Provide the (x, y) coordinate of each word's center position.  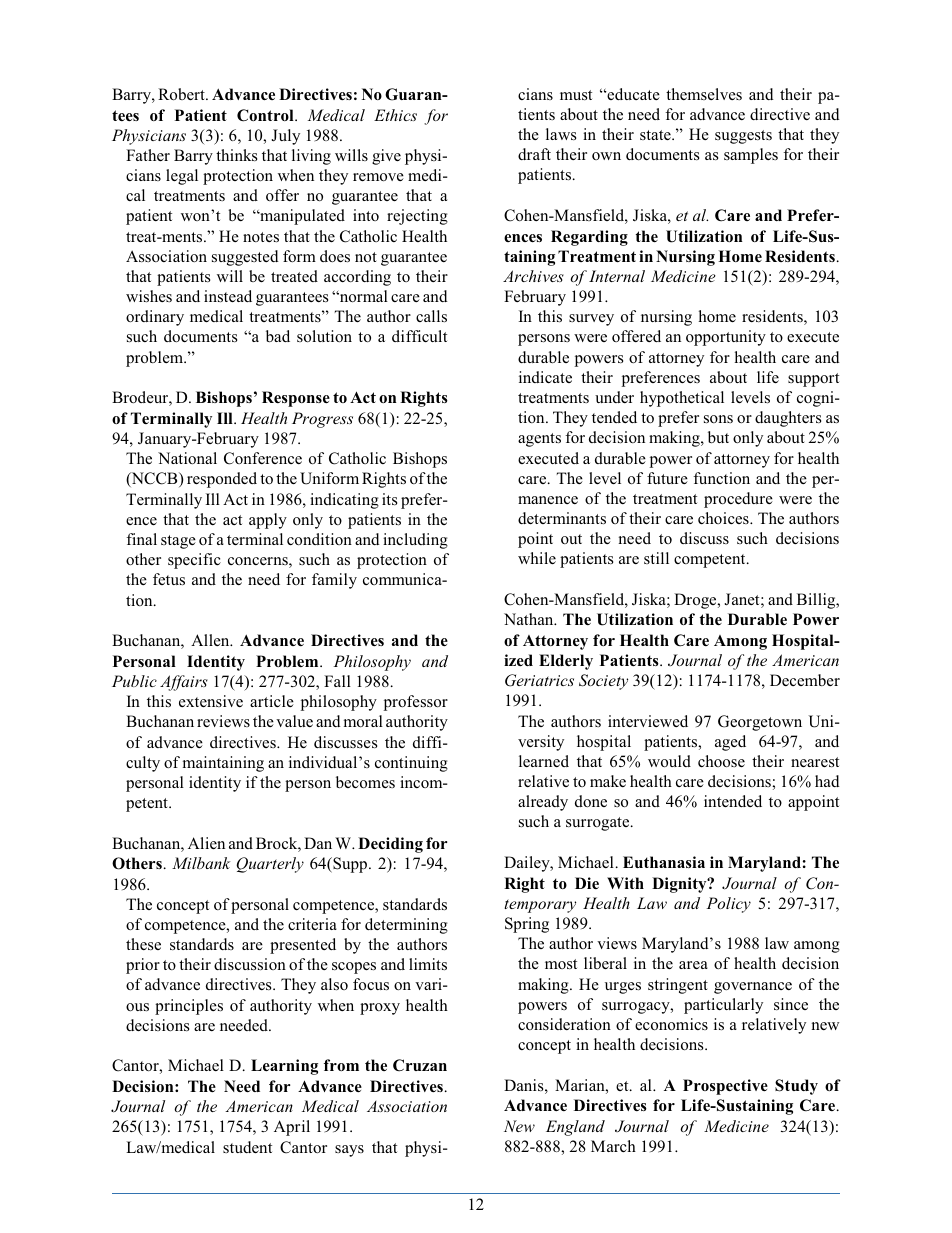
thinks (236, 155)
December (805, 680)
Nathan (530, 619)
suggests (743, 137)
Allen (211, 640)
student (247, 1147)
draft (534, 154)
